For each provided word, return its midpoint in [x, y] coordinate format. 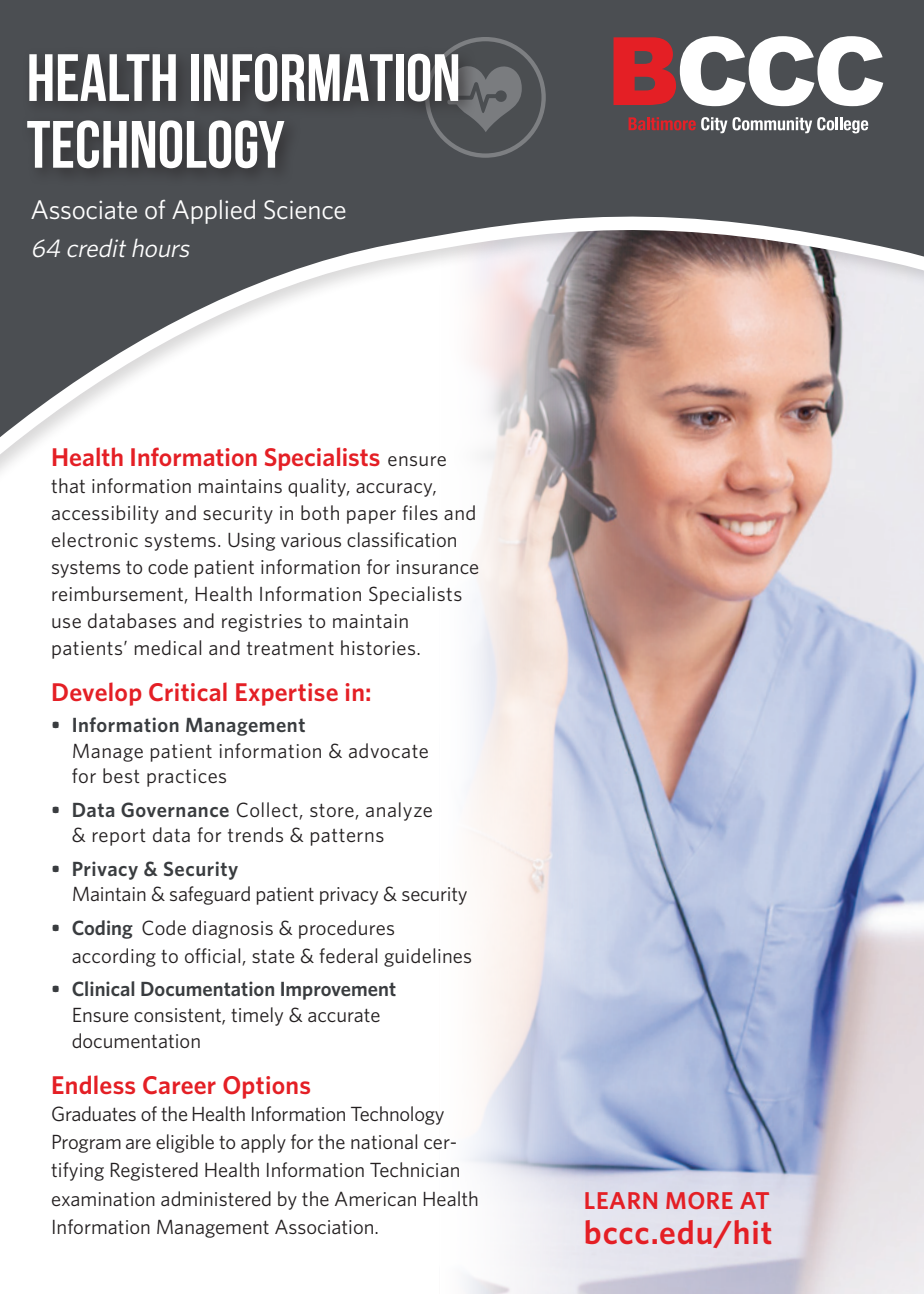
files [420, 512]
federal [348, 955]
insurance [438, 567]
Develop [97, 694]
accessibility [105, 514]
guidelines [427, 957]
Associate [84, 209]
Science [305, 209]
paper [371, 517]
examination [103, 1199]
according [114, 957]
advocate [388, 750]
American [375, 1198]
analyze [399, 811]
